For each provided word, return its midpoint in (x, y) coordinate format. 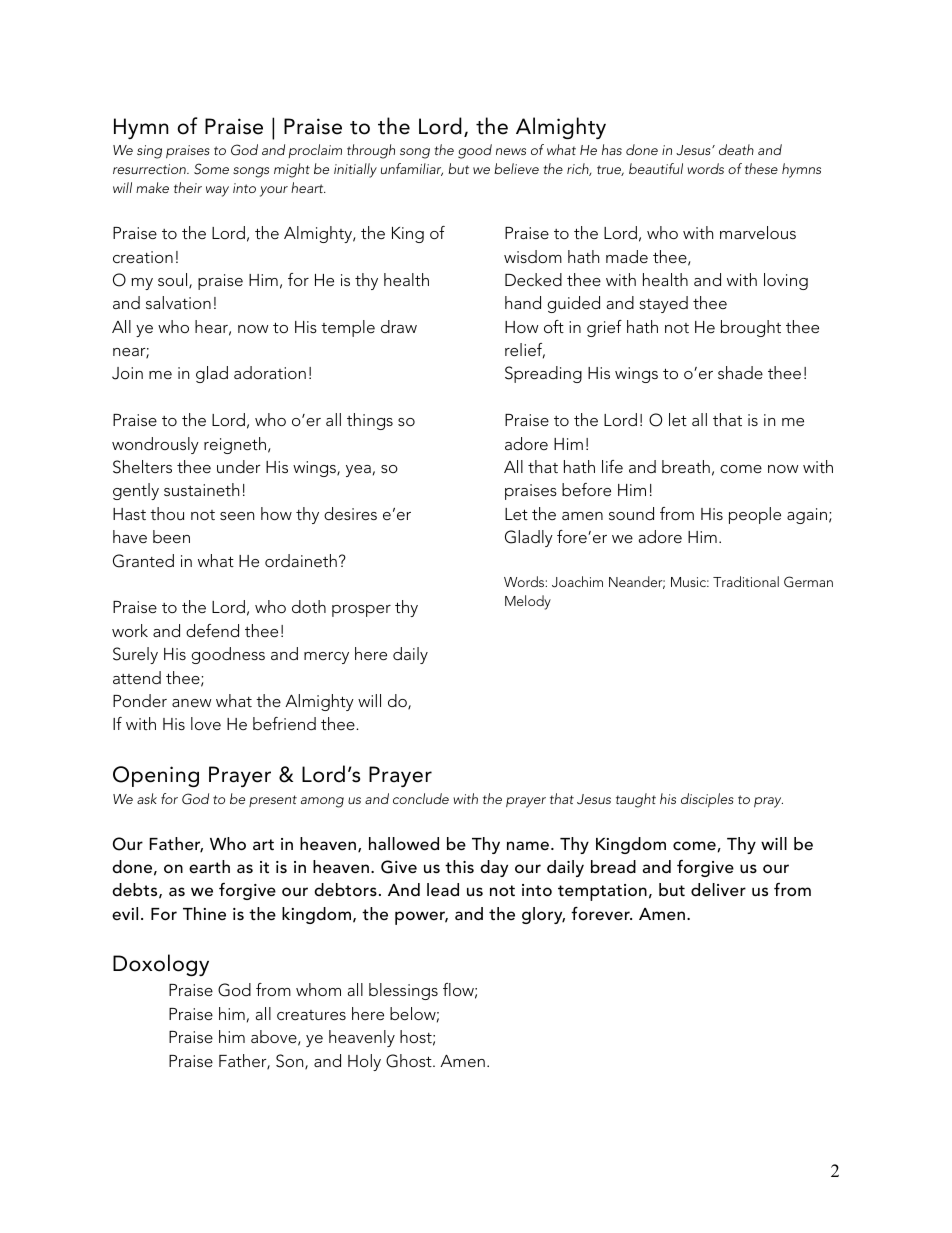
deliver (718, 889)
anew (192, 703)
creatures (311, 1015)
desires (350, 513)
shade (740, 372)
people (755, 515)
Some (211, 169)
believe (516, 168)
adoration (270, 372)
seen (237, 516)
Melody (528, 602)
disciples (707, 800)
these (761, 168)
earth (209, 866)
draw (399, 326)
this (459, 866)
